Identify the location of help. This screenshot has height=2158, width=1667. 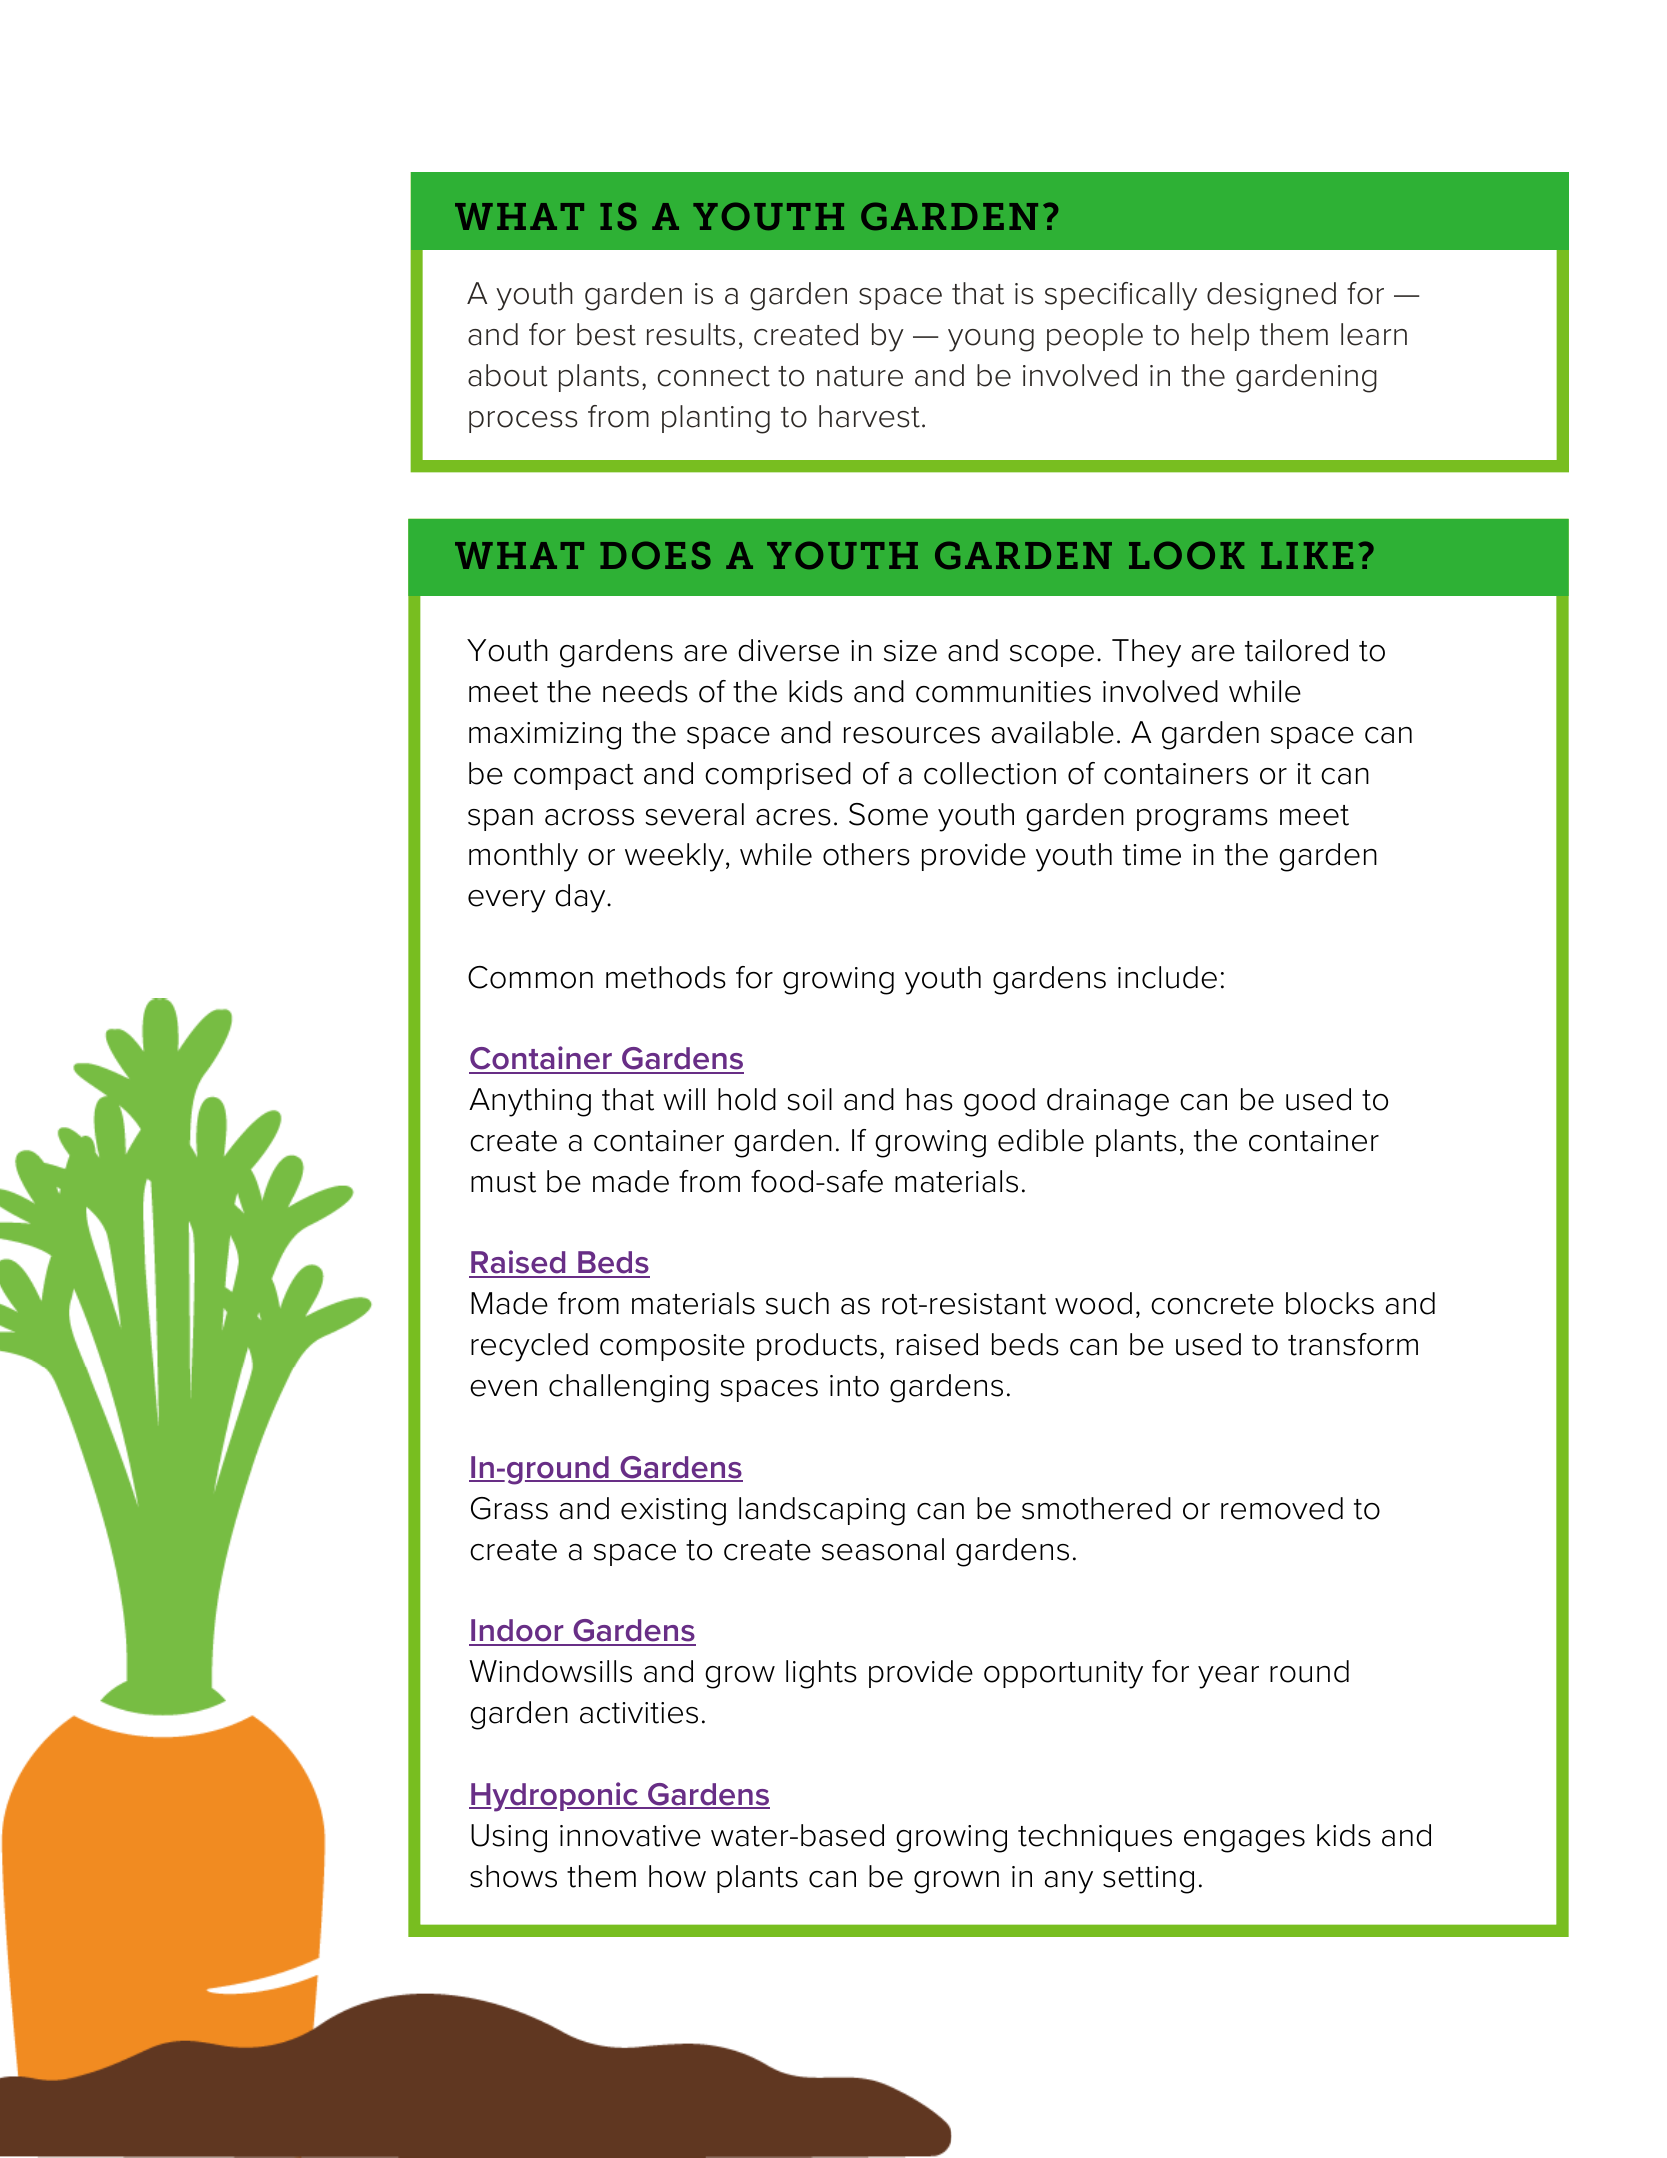
(1220, 337).
